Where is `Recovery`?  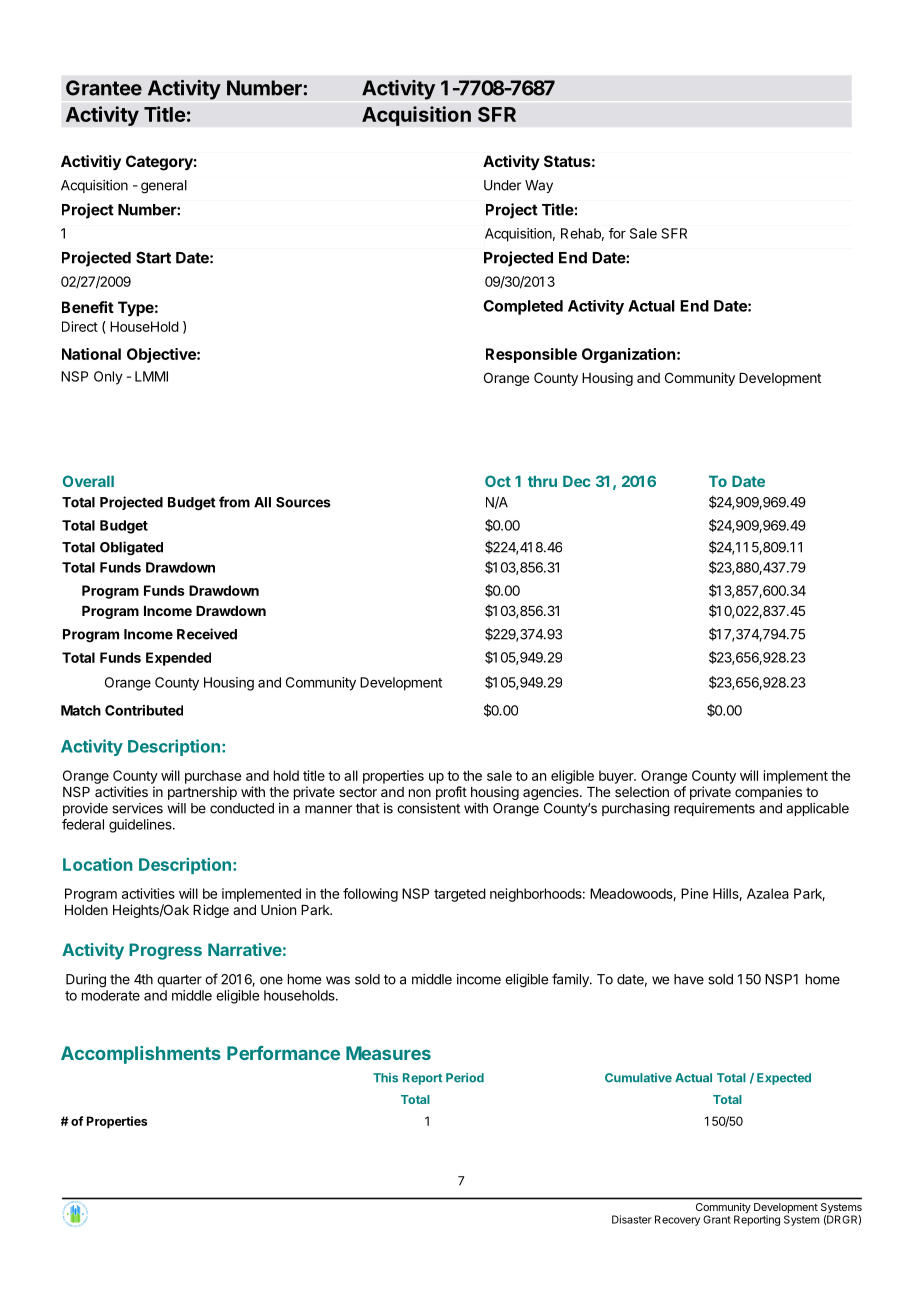
Recovery is located at coordinates (677, 1220).
